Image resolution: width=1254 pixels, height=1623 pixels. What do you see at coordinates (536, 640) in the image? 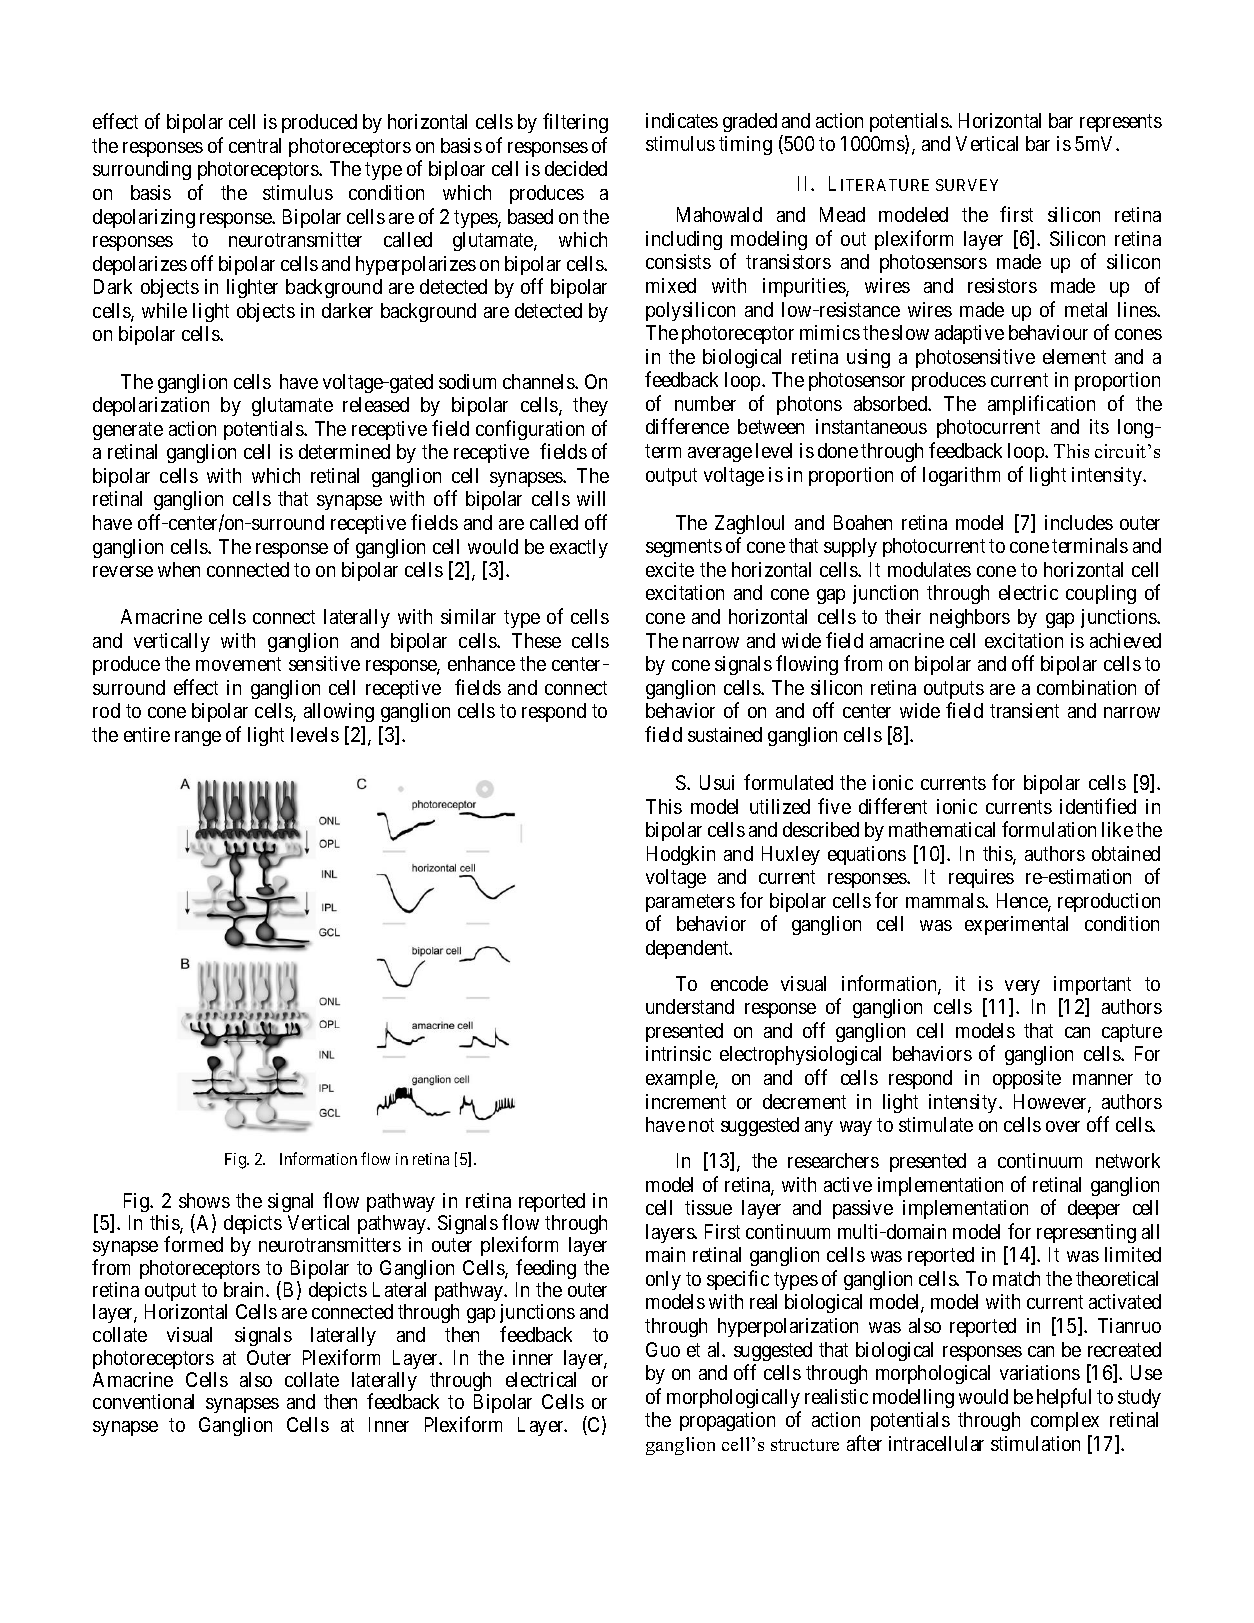
I see `These` at bounding box center [536, 640].
